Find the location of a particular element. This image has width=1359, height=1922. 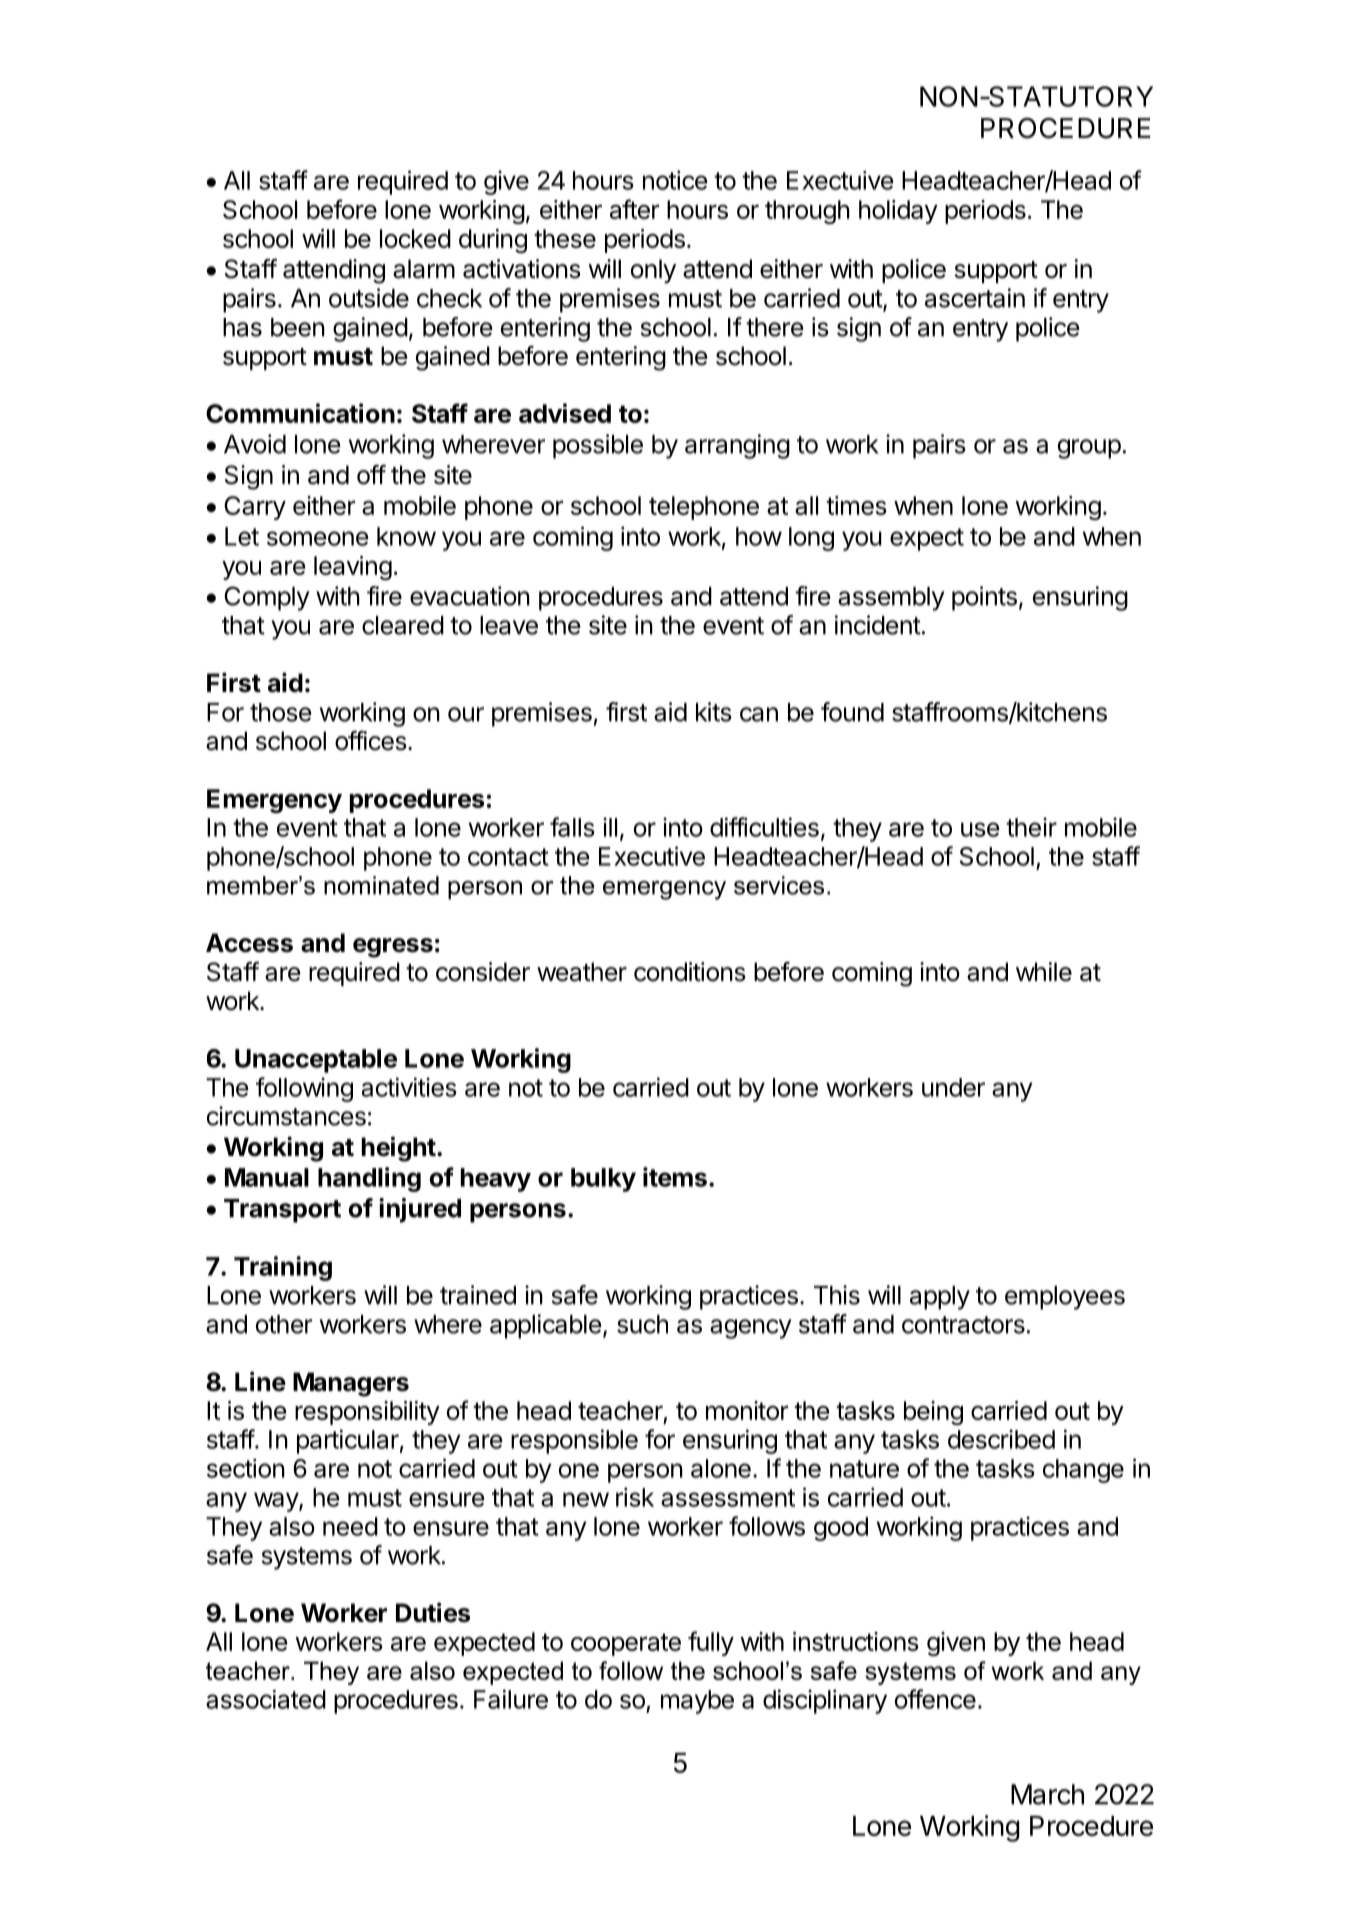

while is located at coordinates (1044, 972).
